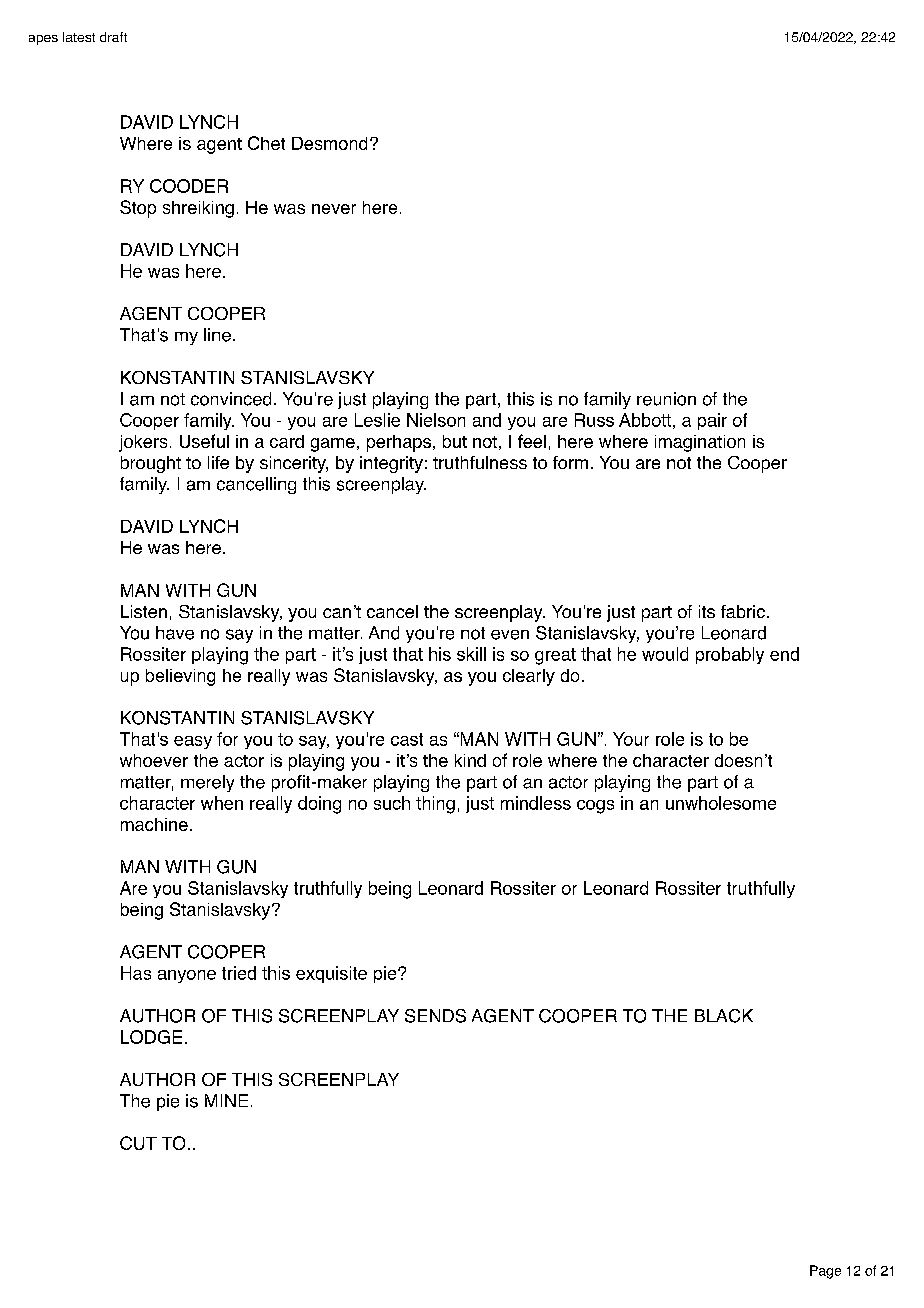 This document has height=1308, width=924. Describe the element at coordinates (138, 1143) in the document. I see `CUT` at that location.
